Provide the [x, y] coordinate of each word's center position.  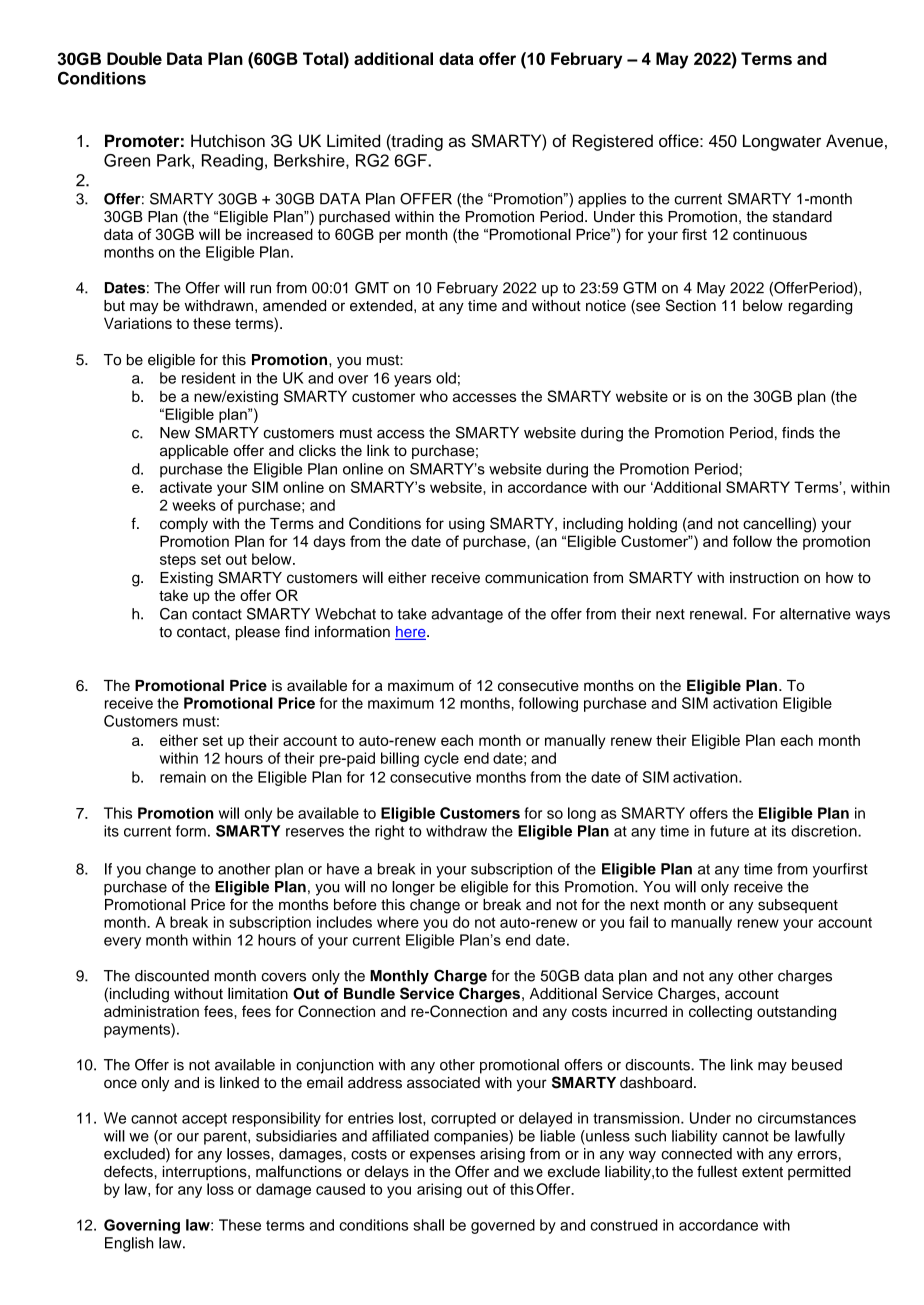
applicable [194, 451]
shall [428, 1225]
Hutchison [228, 141]
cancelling [778, 525]
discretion [825, 831]
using [467, 525]
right [389, 832]
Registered [613, 142]
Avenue [854, 141]
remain [183, 777]
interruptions [206, 1173]
